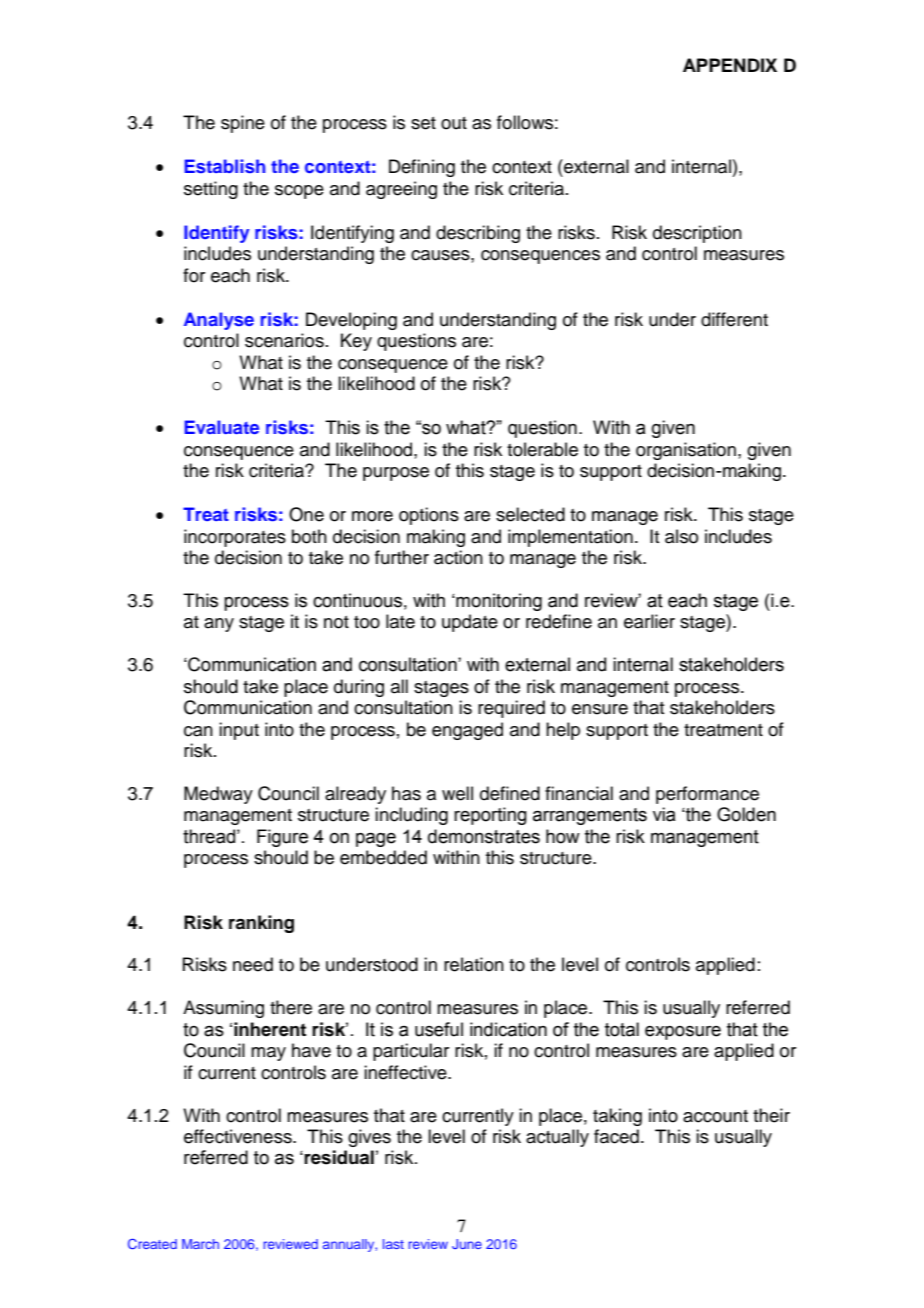 This image has height=1308, width=924. Describe the element at coordinates (649, 621) in the image. I see `earlier` at that location.
